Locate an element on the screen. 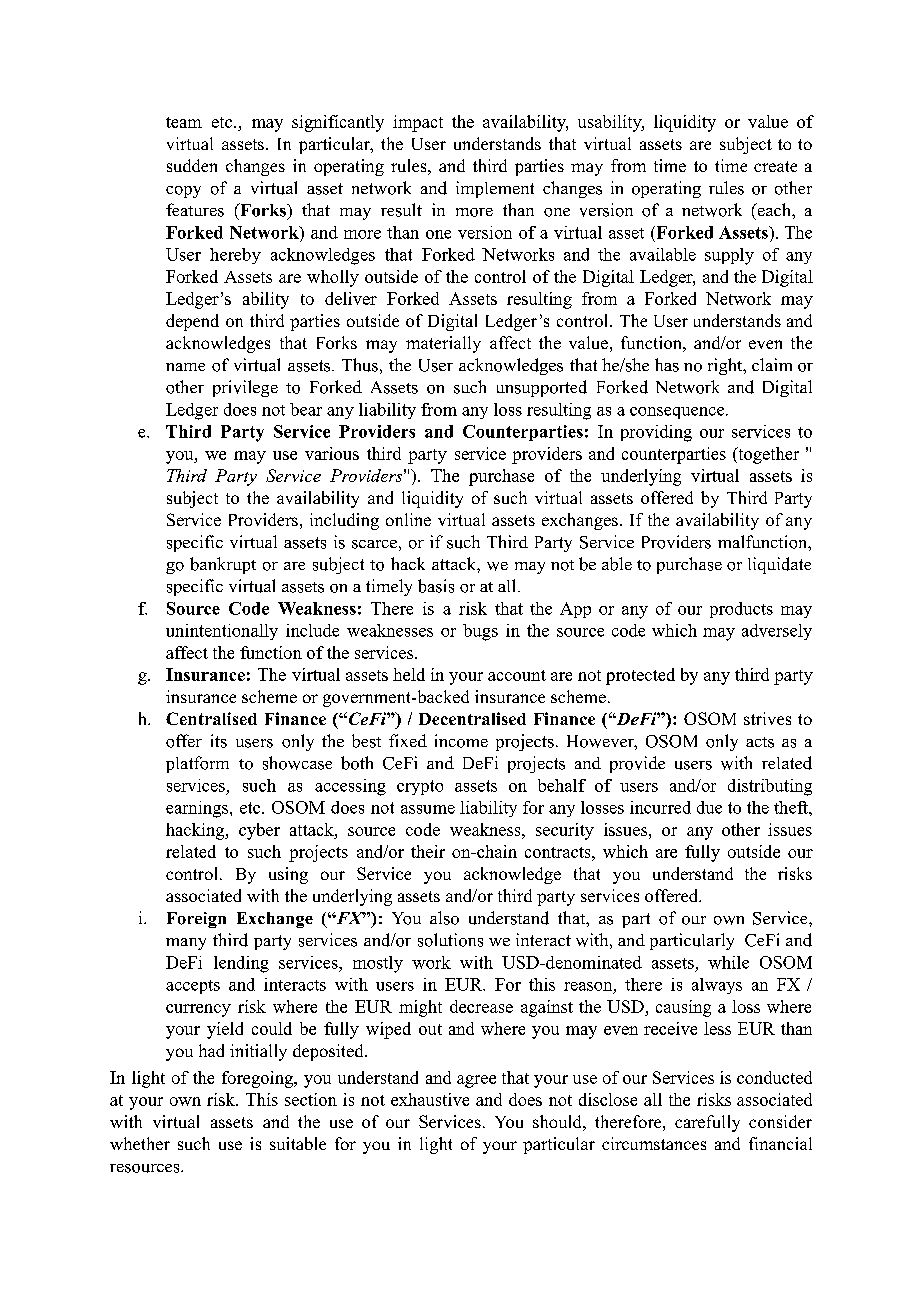  online is located at coordinates (408, 519).
